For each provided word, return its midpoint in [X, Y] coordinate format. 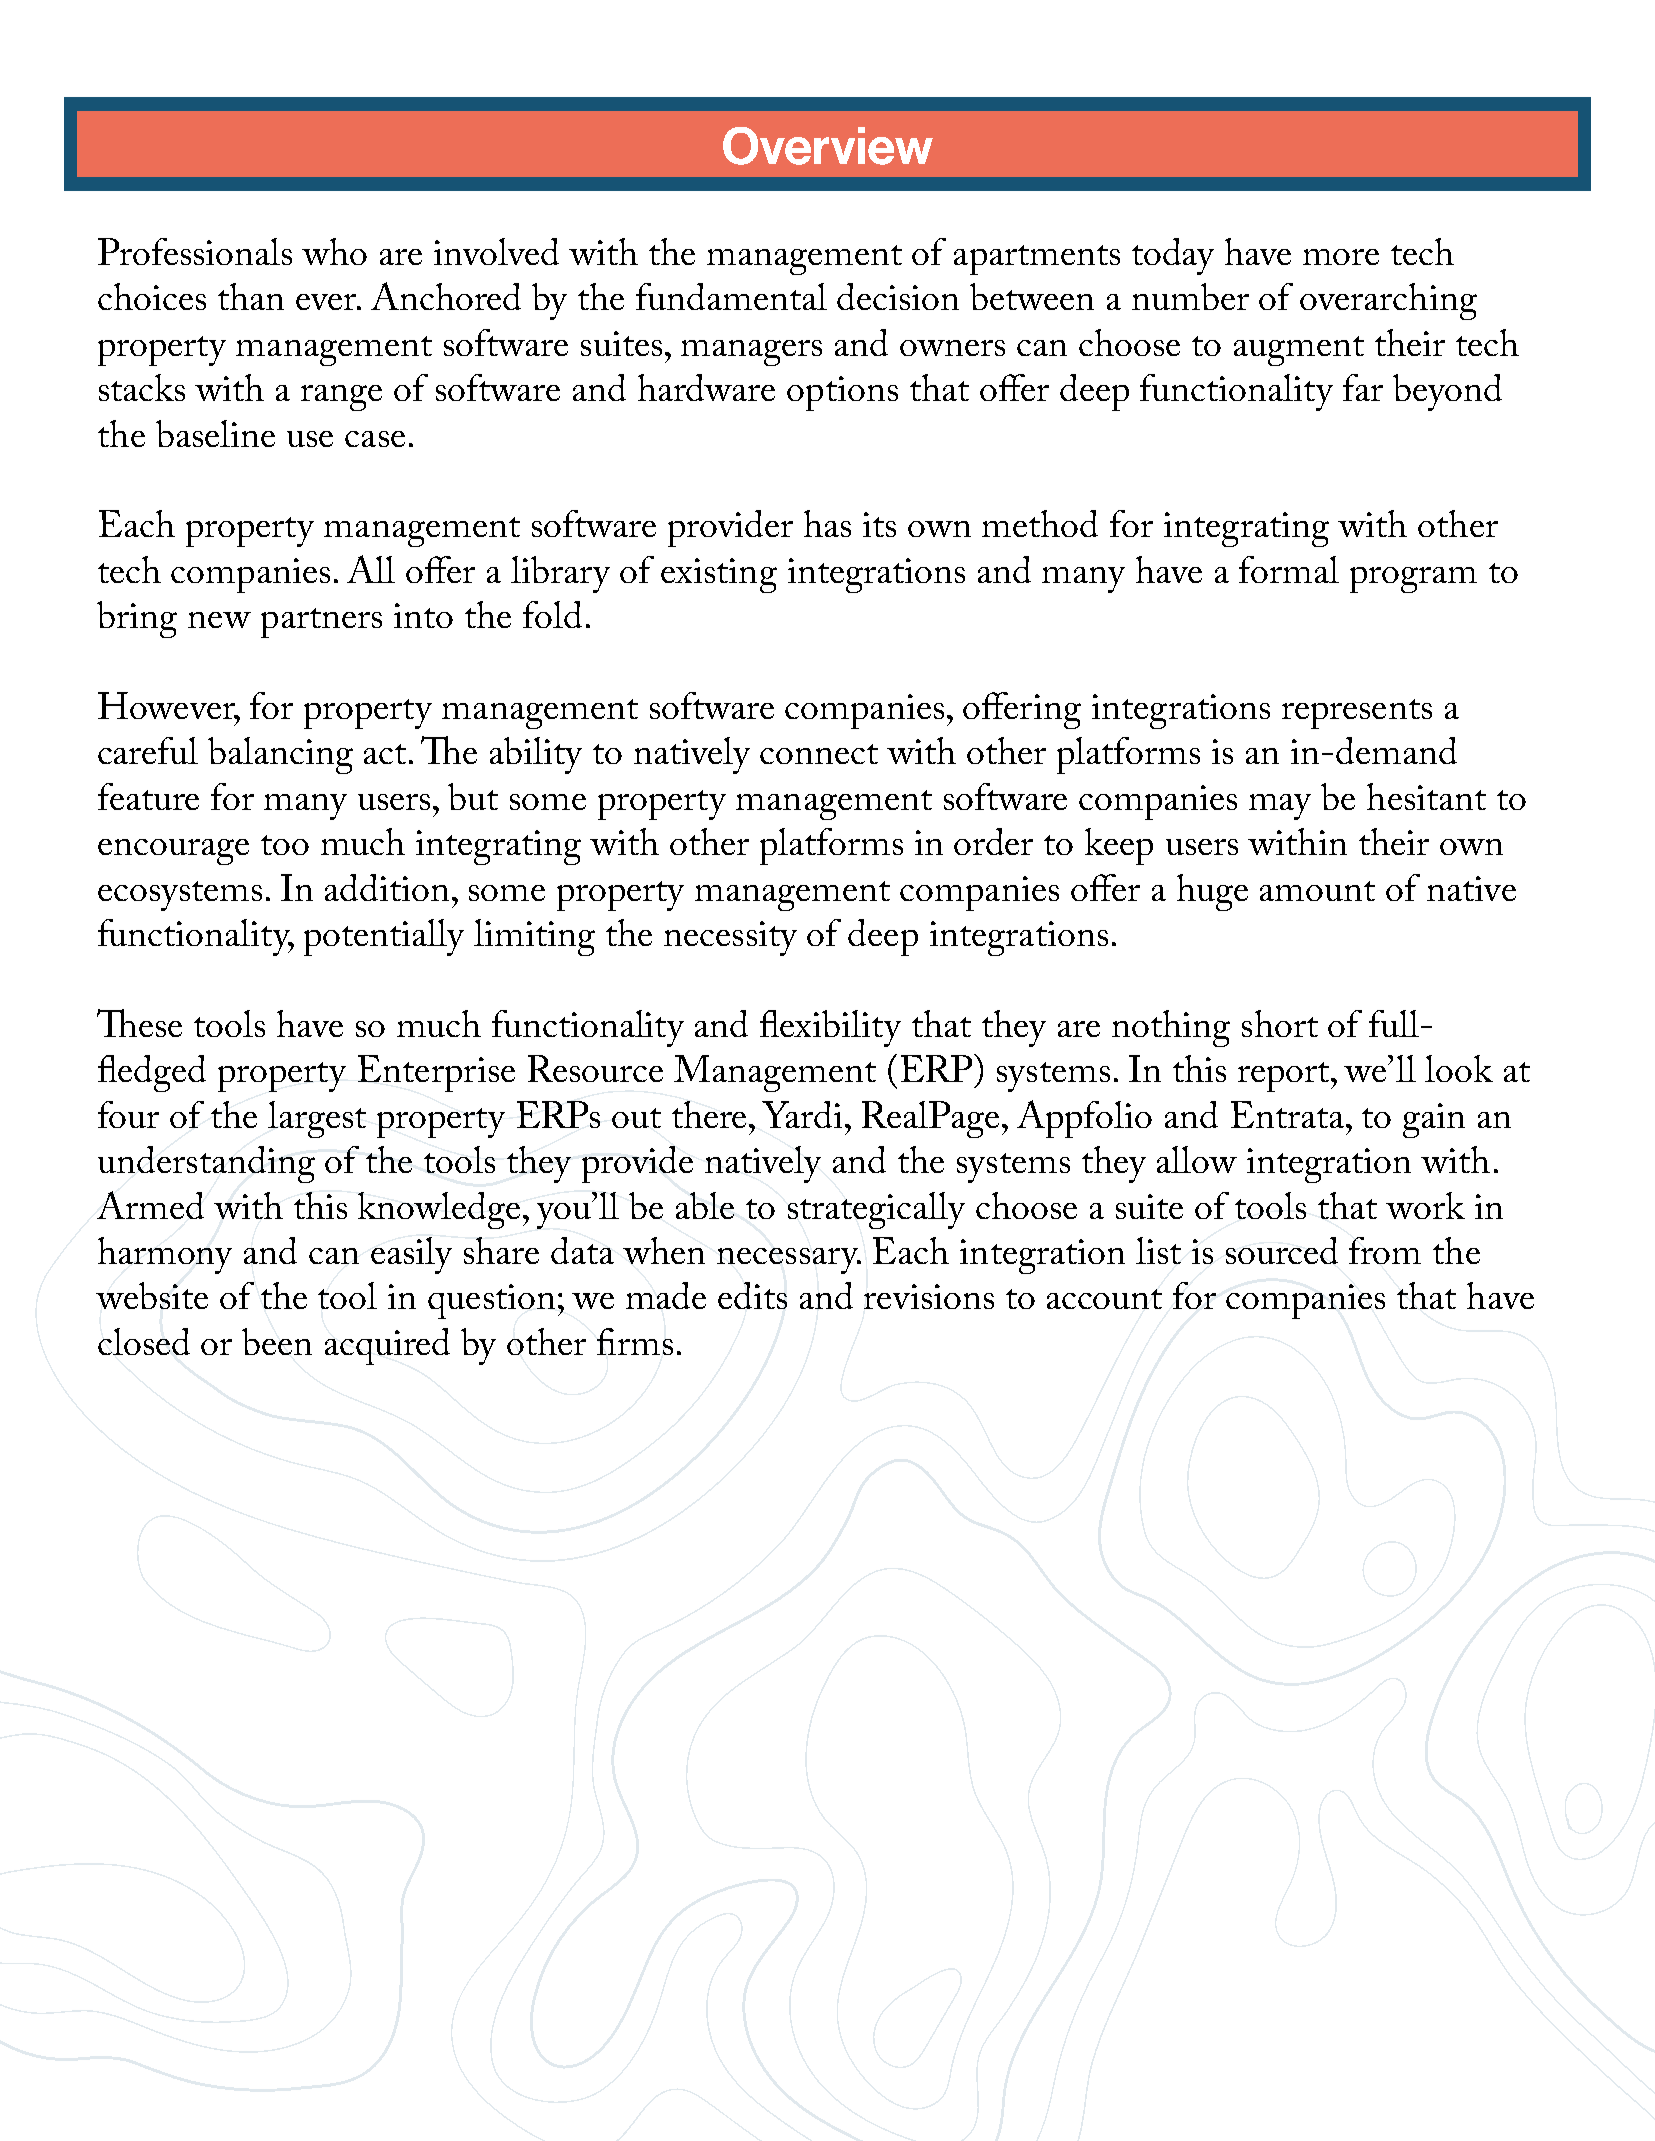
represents [1357, 714]
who [334, 251]
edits [752, 1295]
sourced [1282, 1250]
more [1341, 257]
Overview [828, 146]
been [277, 1341]
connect [819, 754]
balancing [280, 755]
